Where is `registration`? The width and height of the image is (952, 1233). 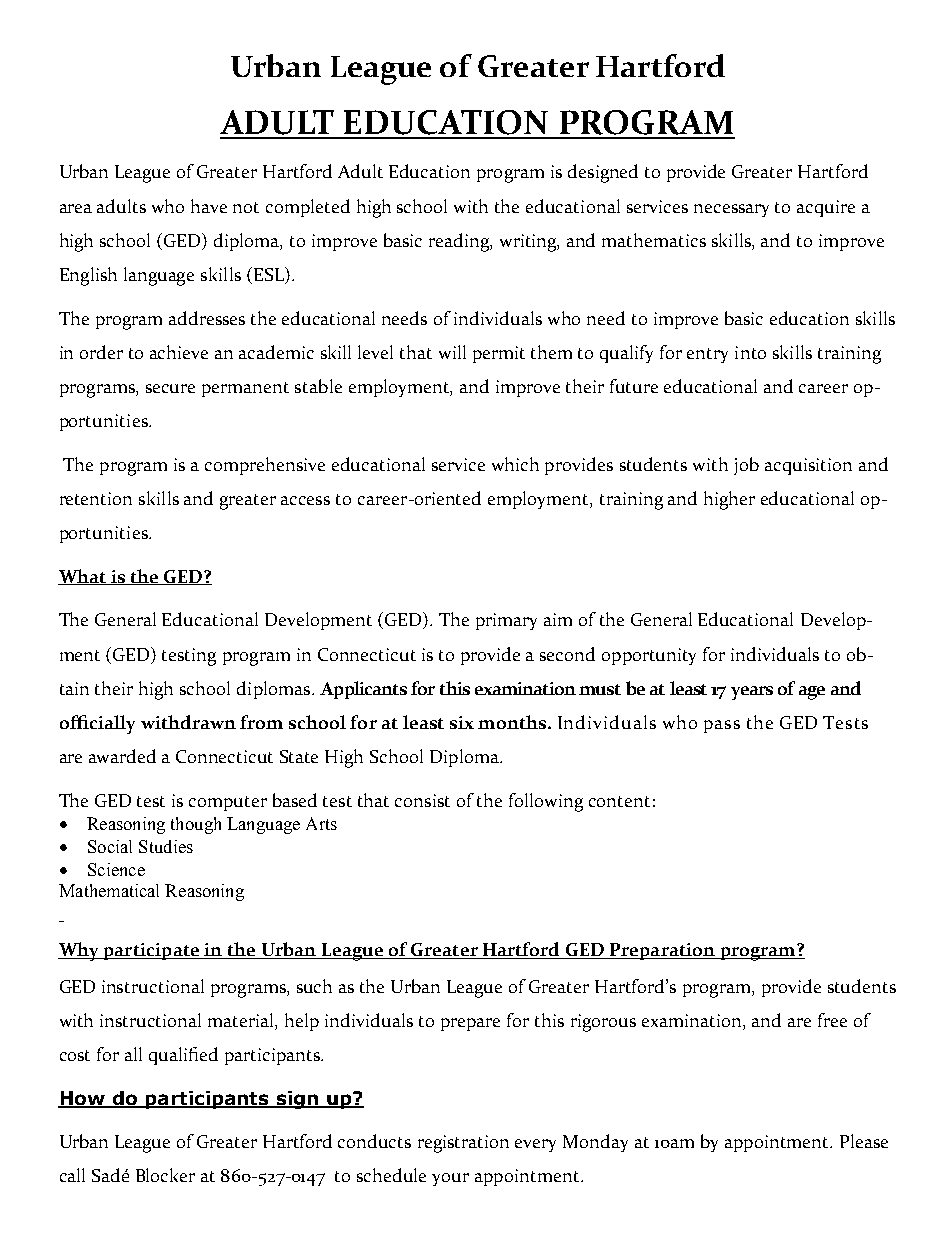
registration is located at coordinates (463, 1144).
